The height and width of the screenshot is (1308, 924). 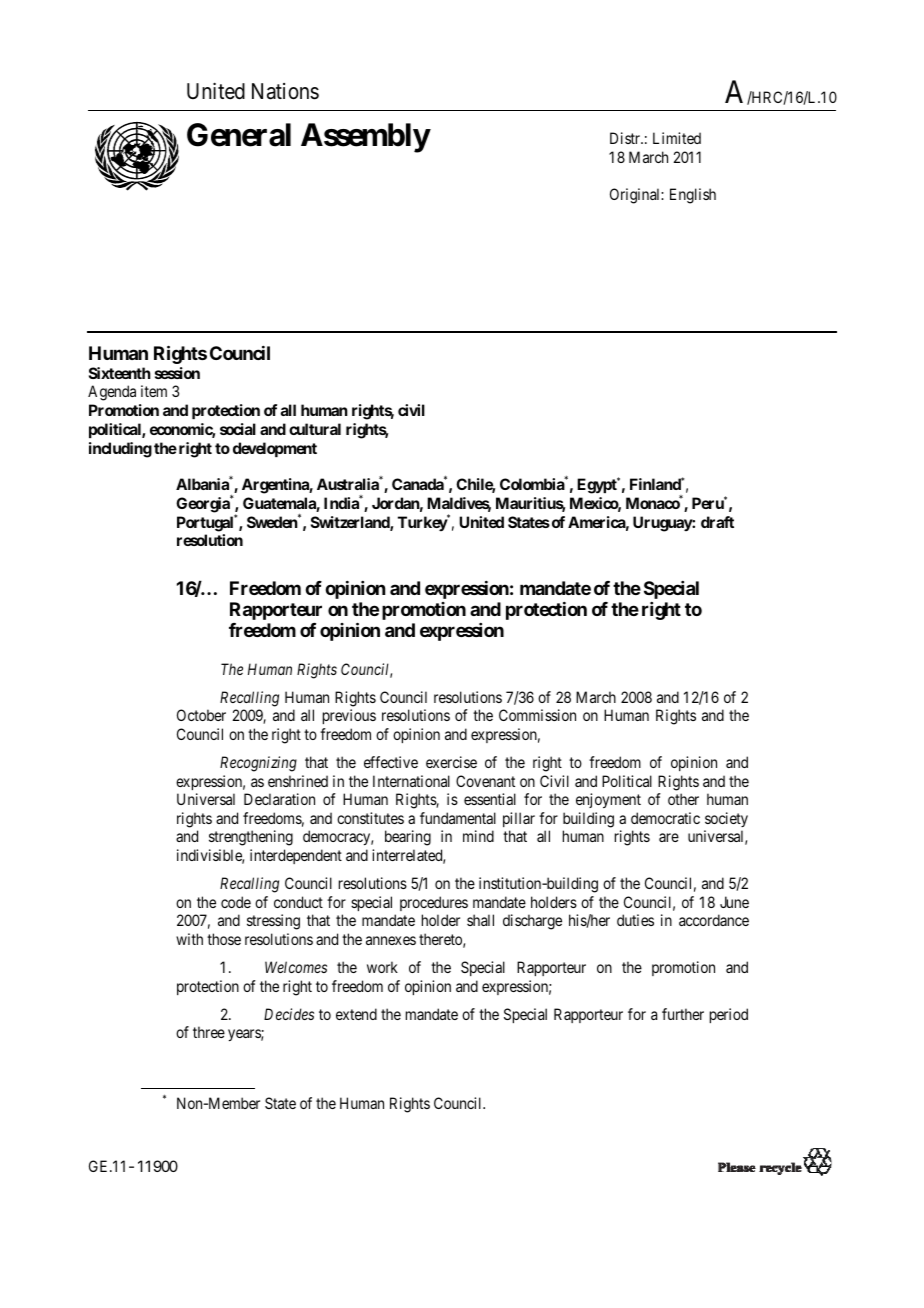 What do you see at coordinates (239, 135) in the screenshot?
I see `General` at bounding box center [239, 135].
